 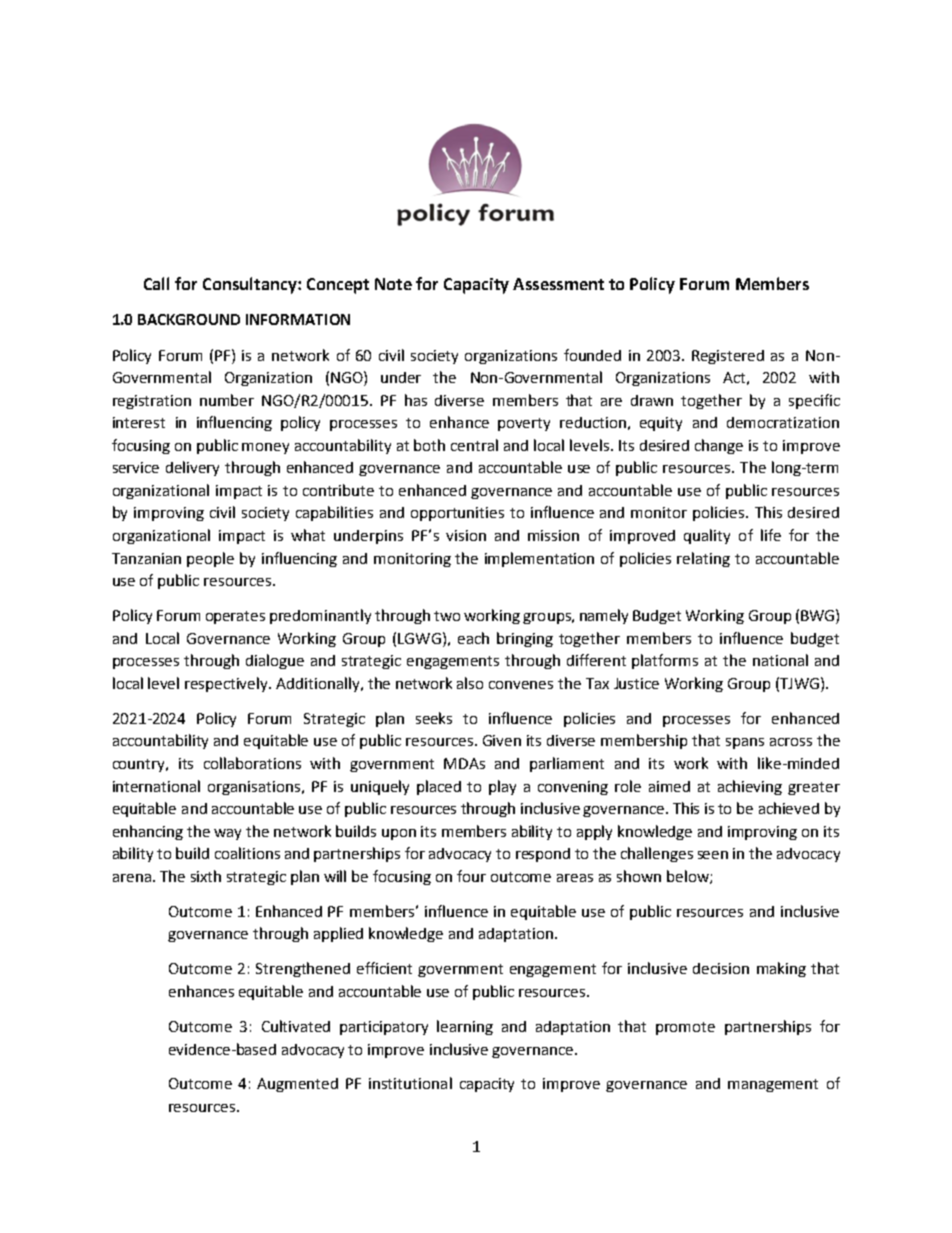 What do you see at coordinates (297, 1085) in the image?
I see `Augmented` at bounding box center [297, 1085].
